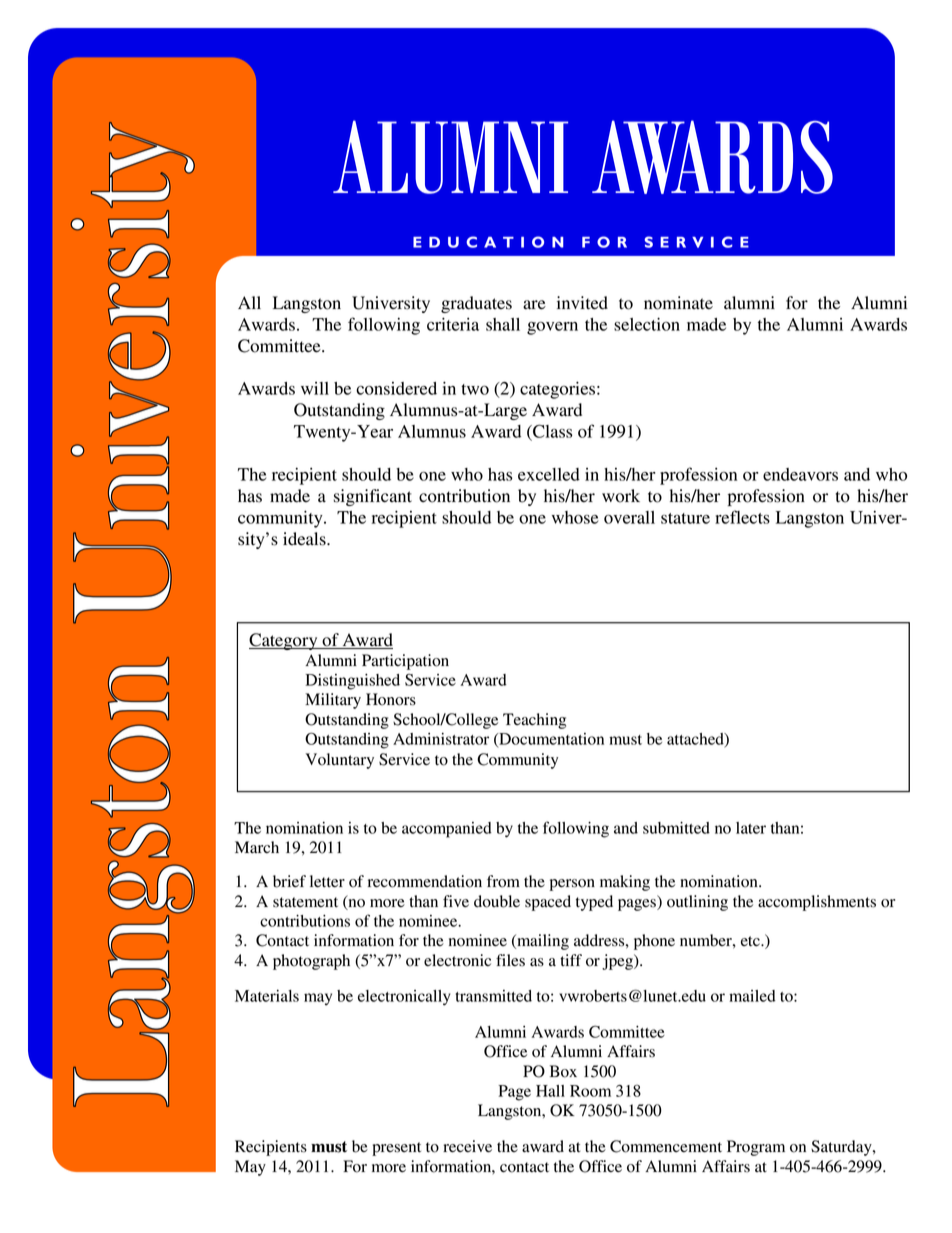 The image size is (952, 1233). What do you see at coordinates (751, 941) in the document?
I see `etc` at bounding box center [751, 941].
